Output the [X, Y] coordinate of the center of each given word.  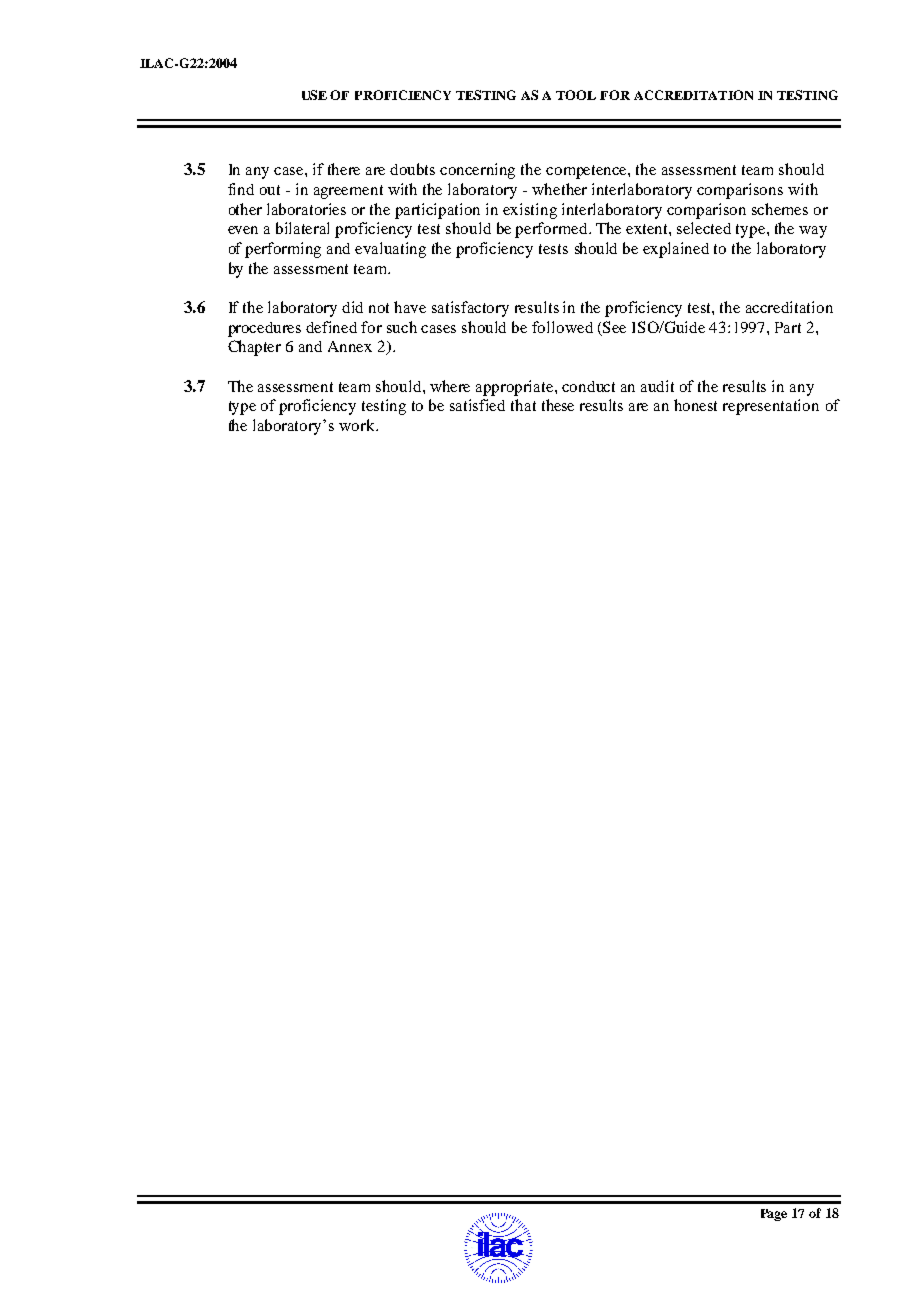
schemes [780, 209]
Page [774, 1215]
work [358, 425]
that [523, 405]
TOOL [576, 95]
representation [771, 407]
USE [314, 95]
